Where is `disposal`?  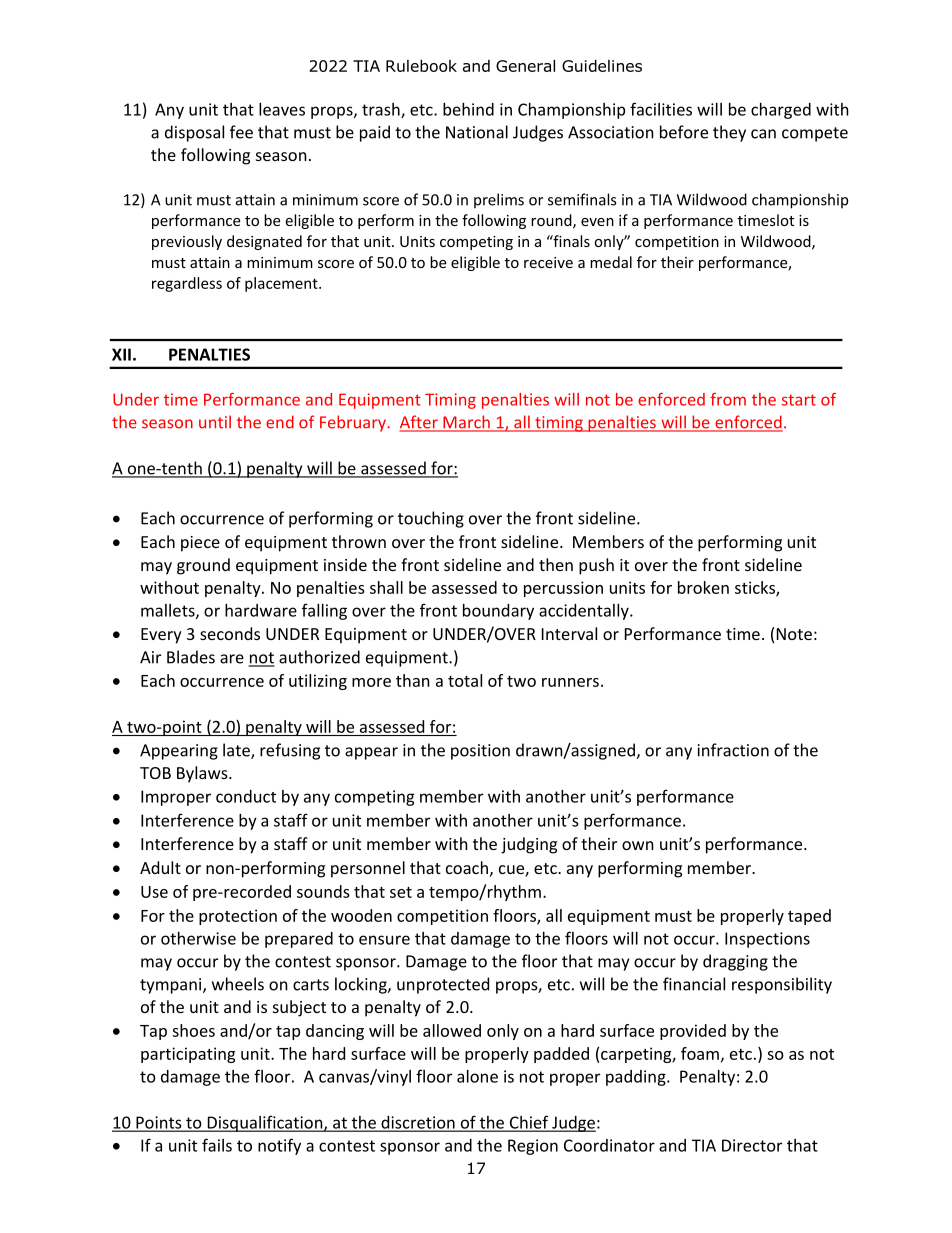 disposal is located at coordinates (194, 133).
